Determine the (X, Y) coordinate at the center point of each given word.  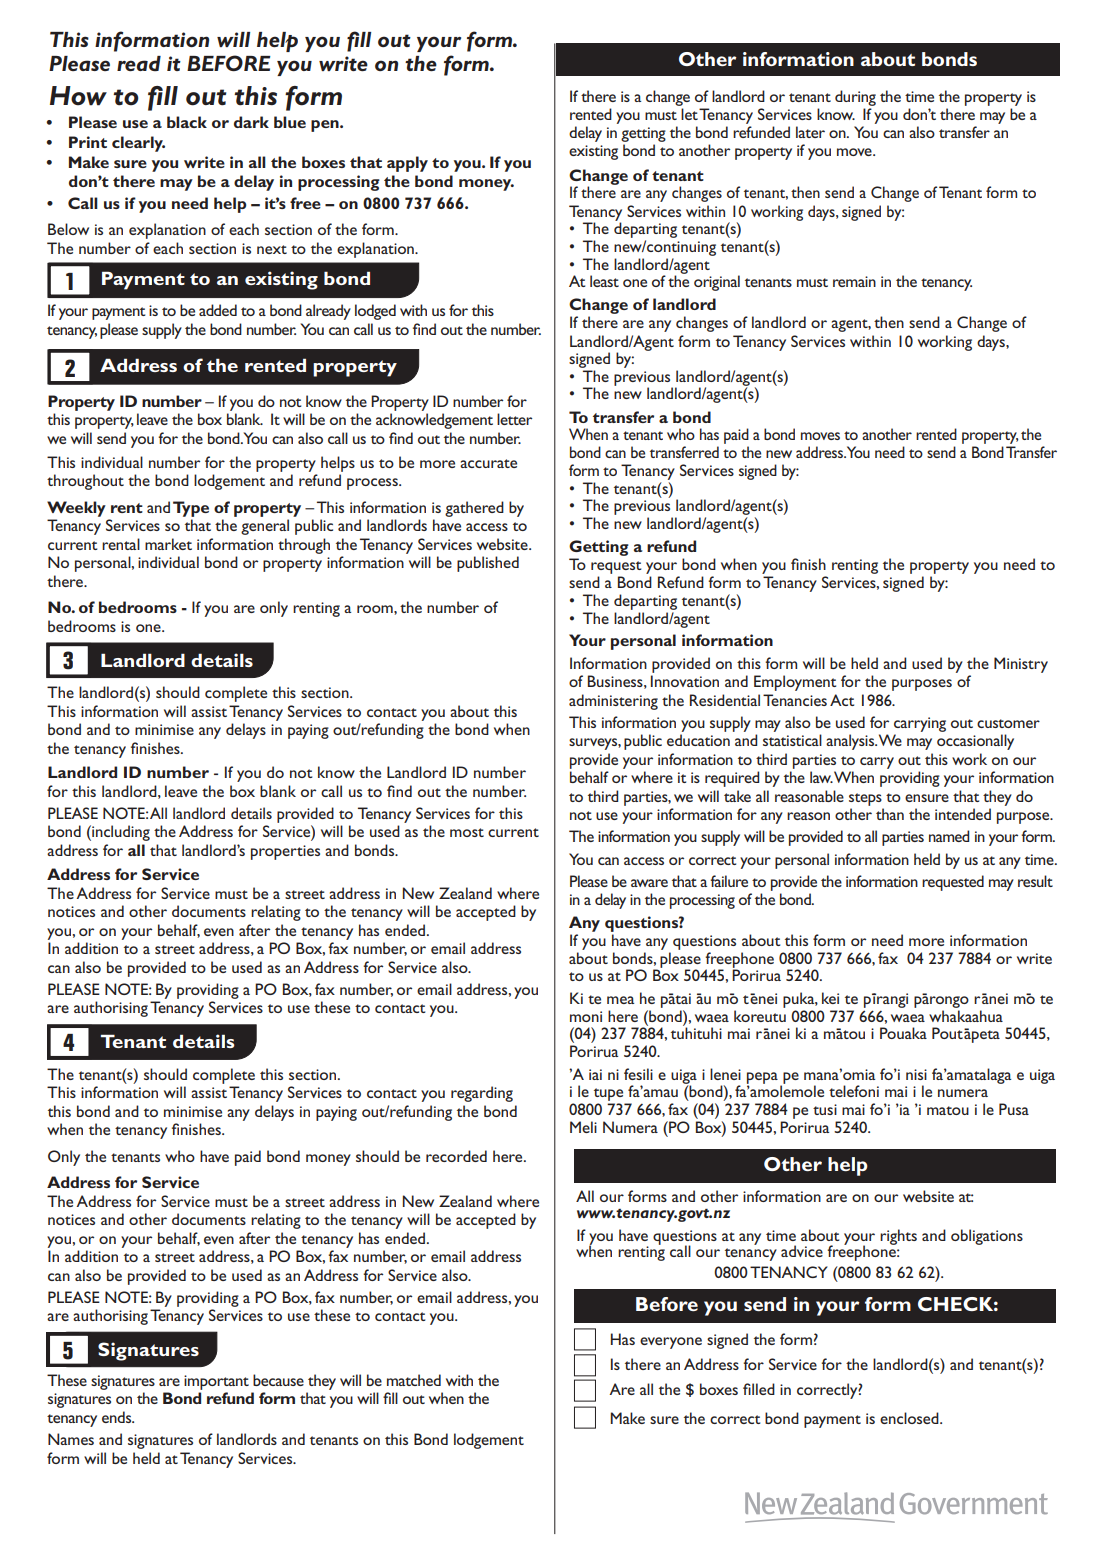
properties (285, 852)
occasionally (975, 742)
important (216, 1382)
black (187, 122)
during (855, 98)
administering (613, 702)
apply (407, 164)
